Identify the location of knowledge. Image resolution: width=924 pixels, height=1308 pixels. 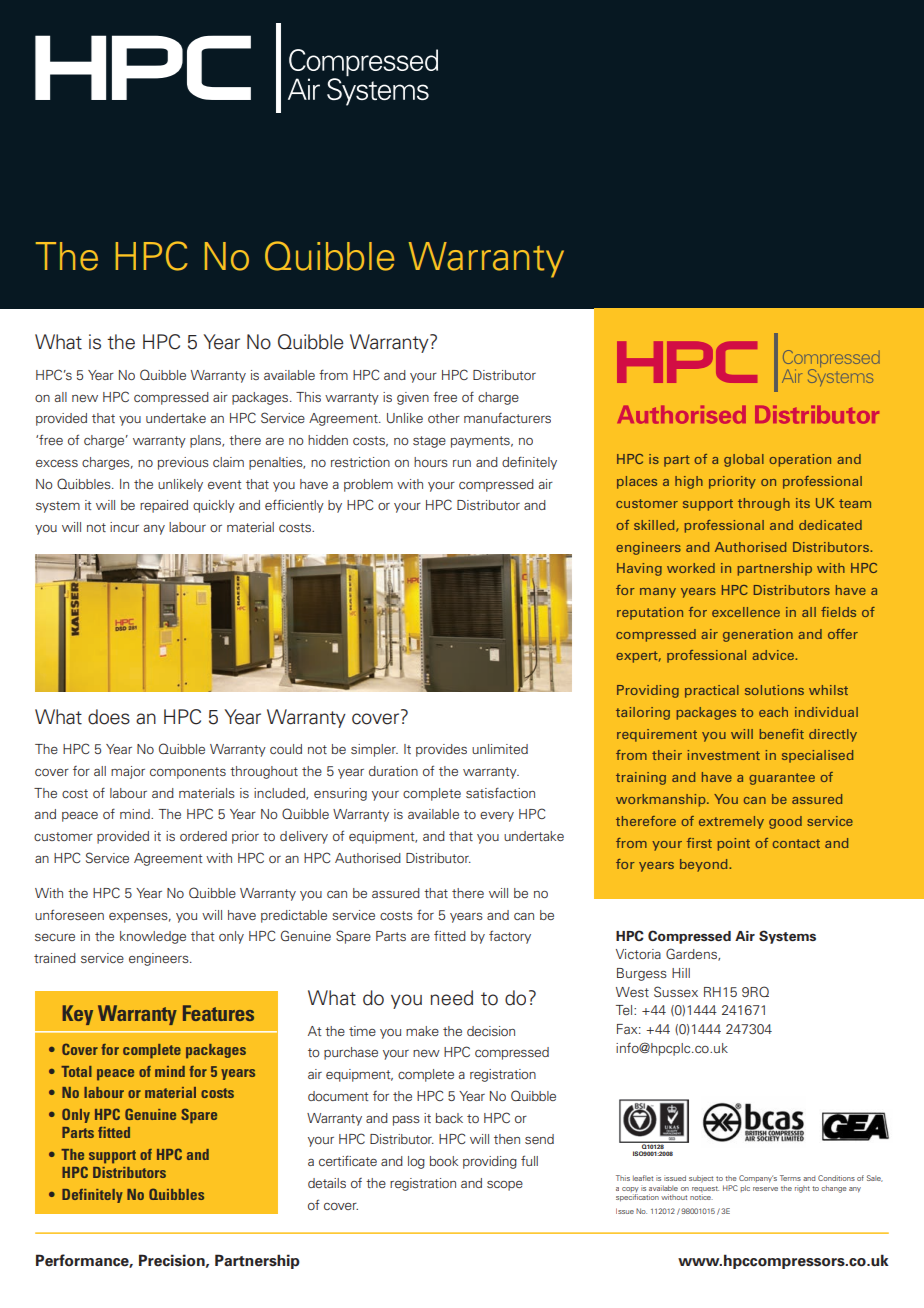
(153, 937).
